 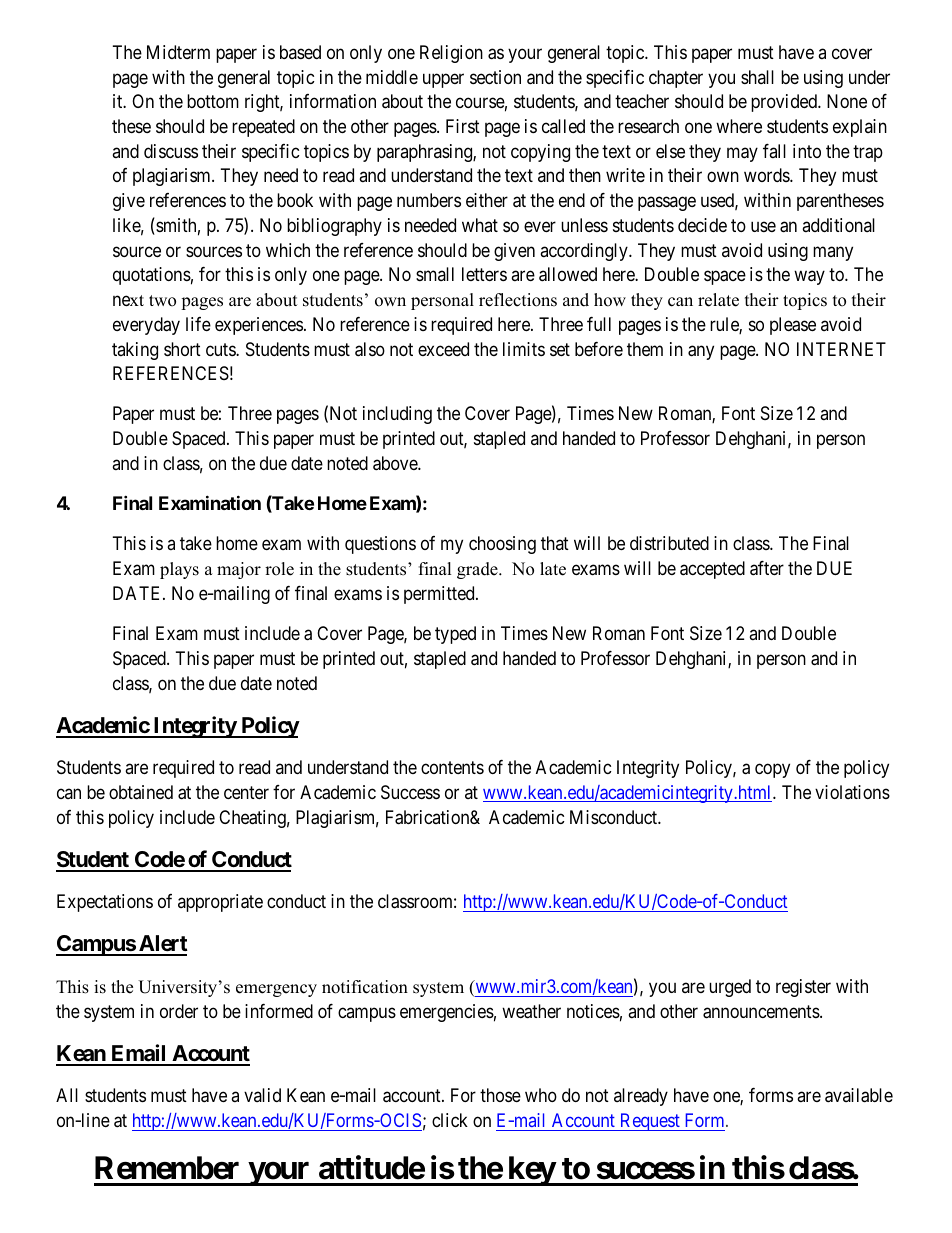 I want to click on bottom, so click(x=213, y=101).
